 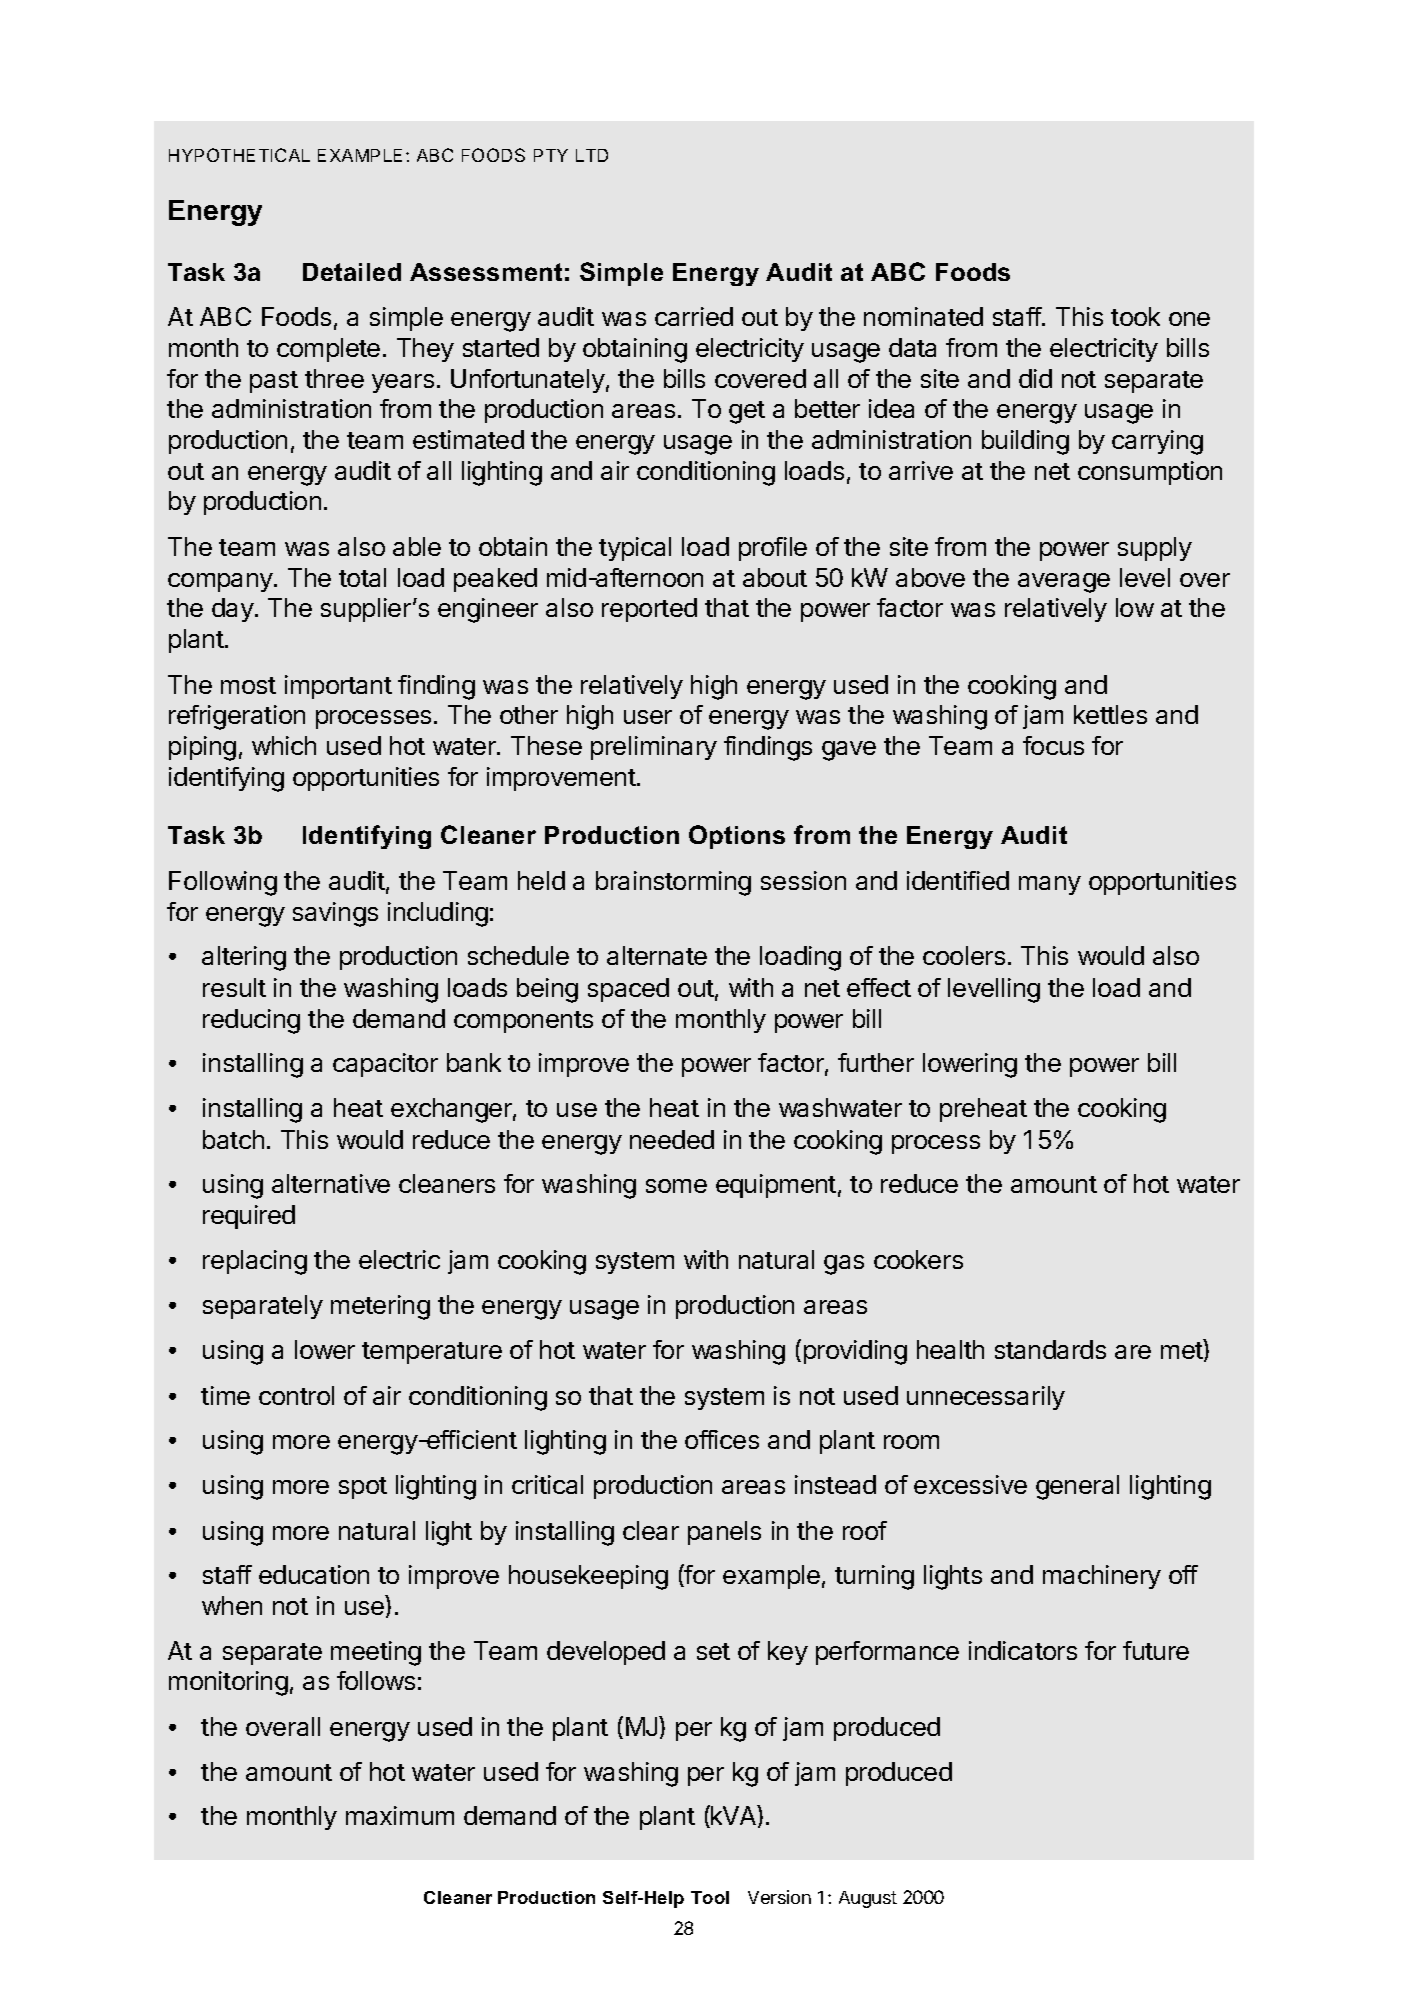 I want to click on spaced, so click(x=628, y=990).
